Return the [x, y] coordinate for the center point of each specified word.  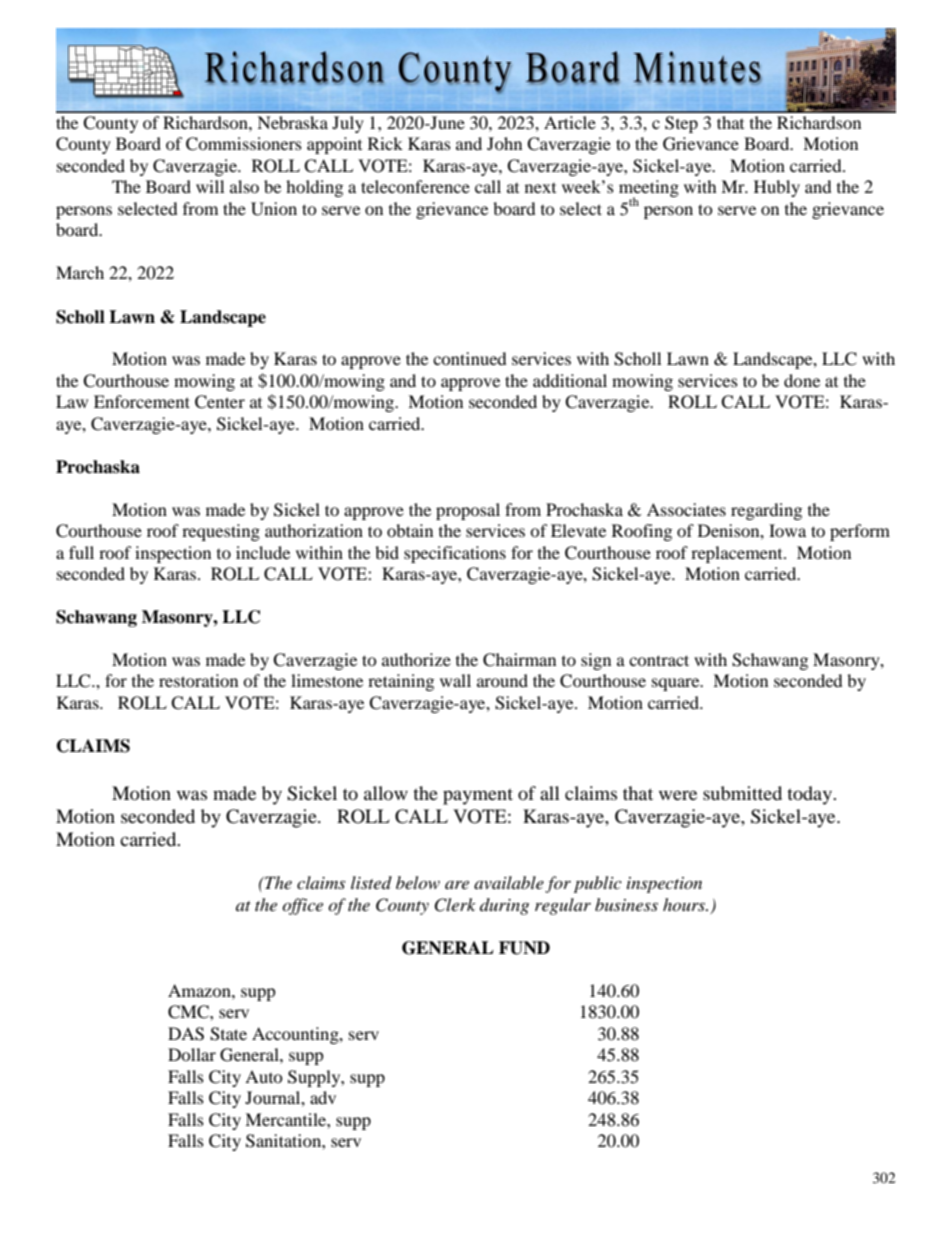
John [504, 143]
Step [681, 124]
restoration [198, 680]
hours [685, 904]
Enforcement [142, 401]
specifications [455, 554]
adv [323, 1097]
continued [470, 358]
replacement [738, 554]
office [302, 906]
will [210, 186]
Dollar [192, 1054]
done [802, 380]
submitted [742, 793]
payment [478, 796]
